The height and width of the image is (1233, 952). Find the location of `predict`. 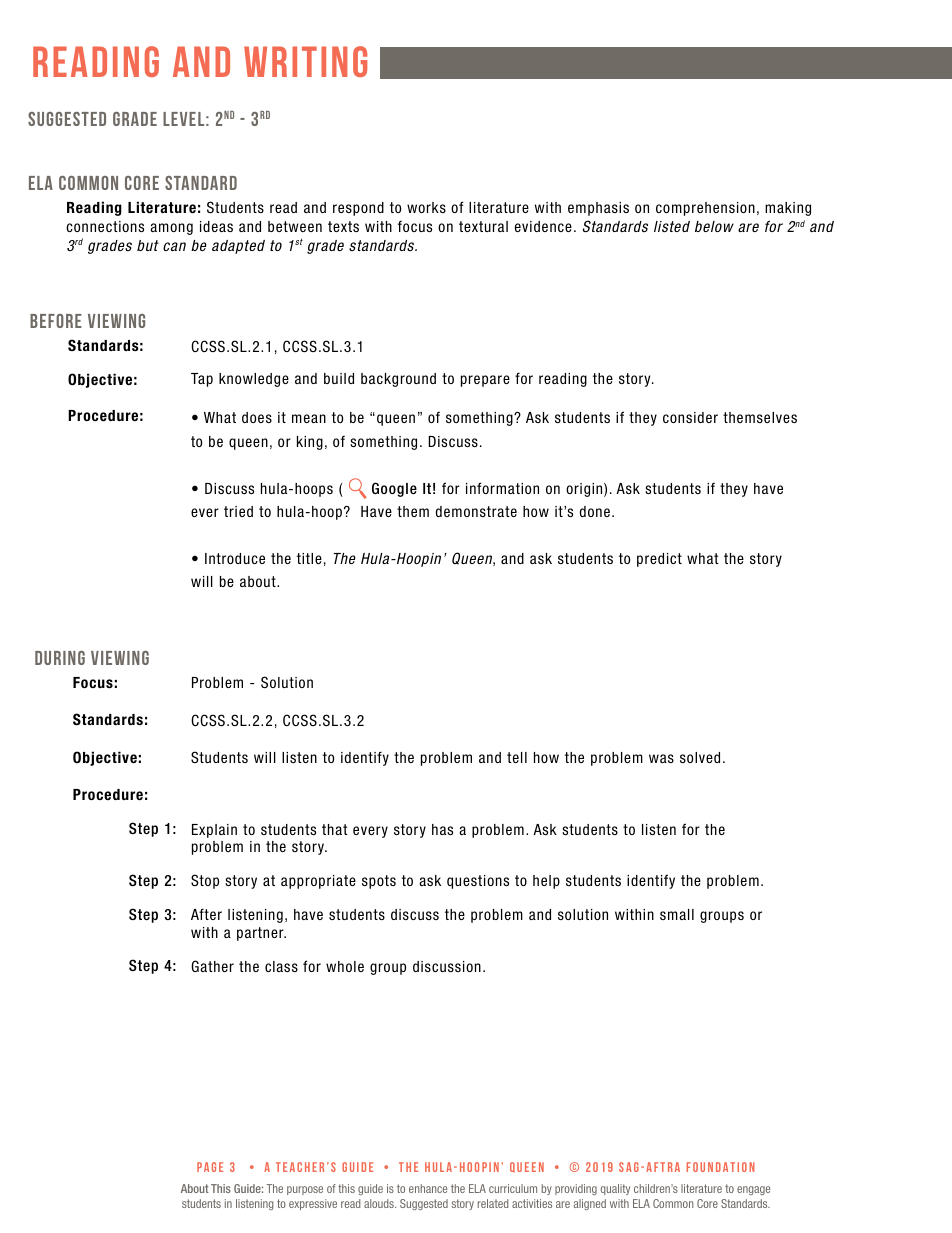

predict is located at coordinates (659, 560).
